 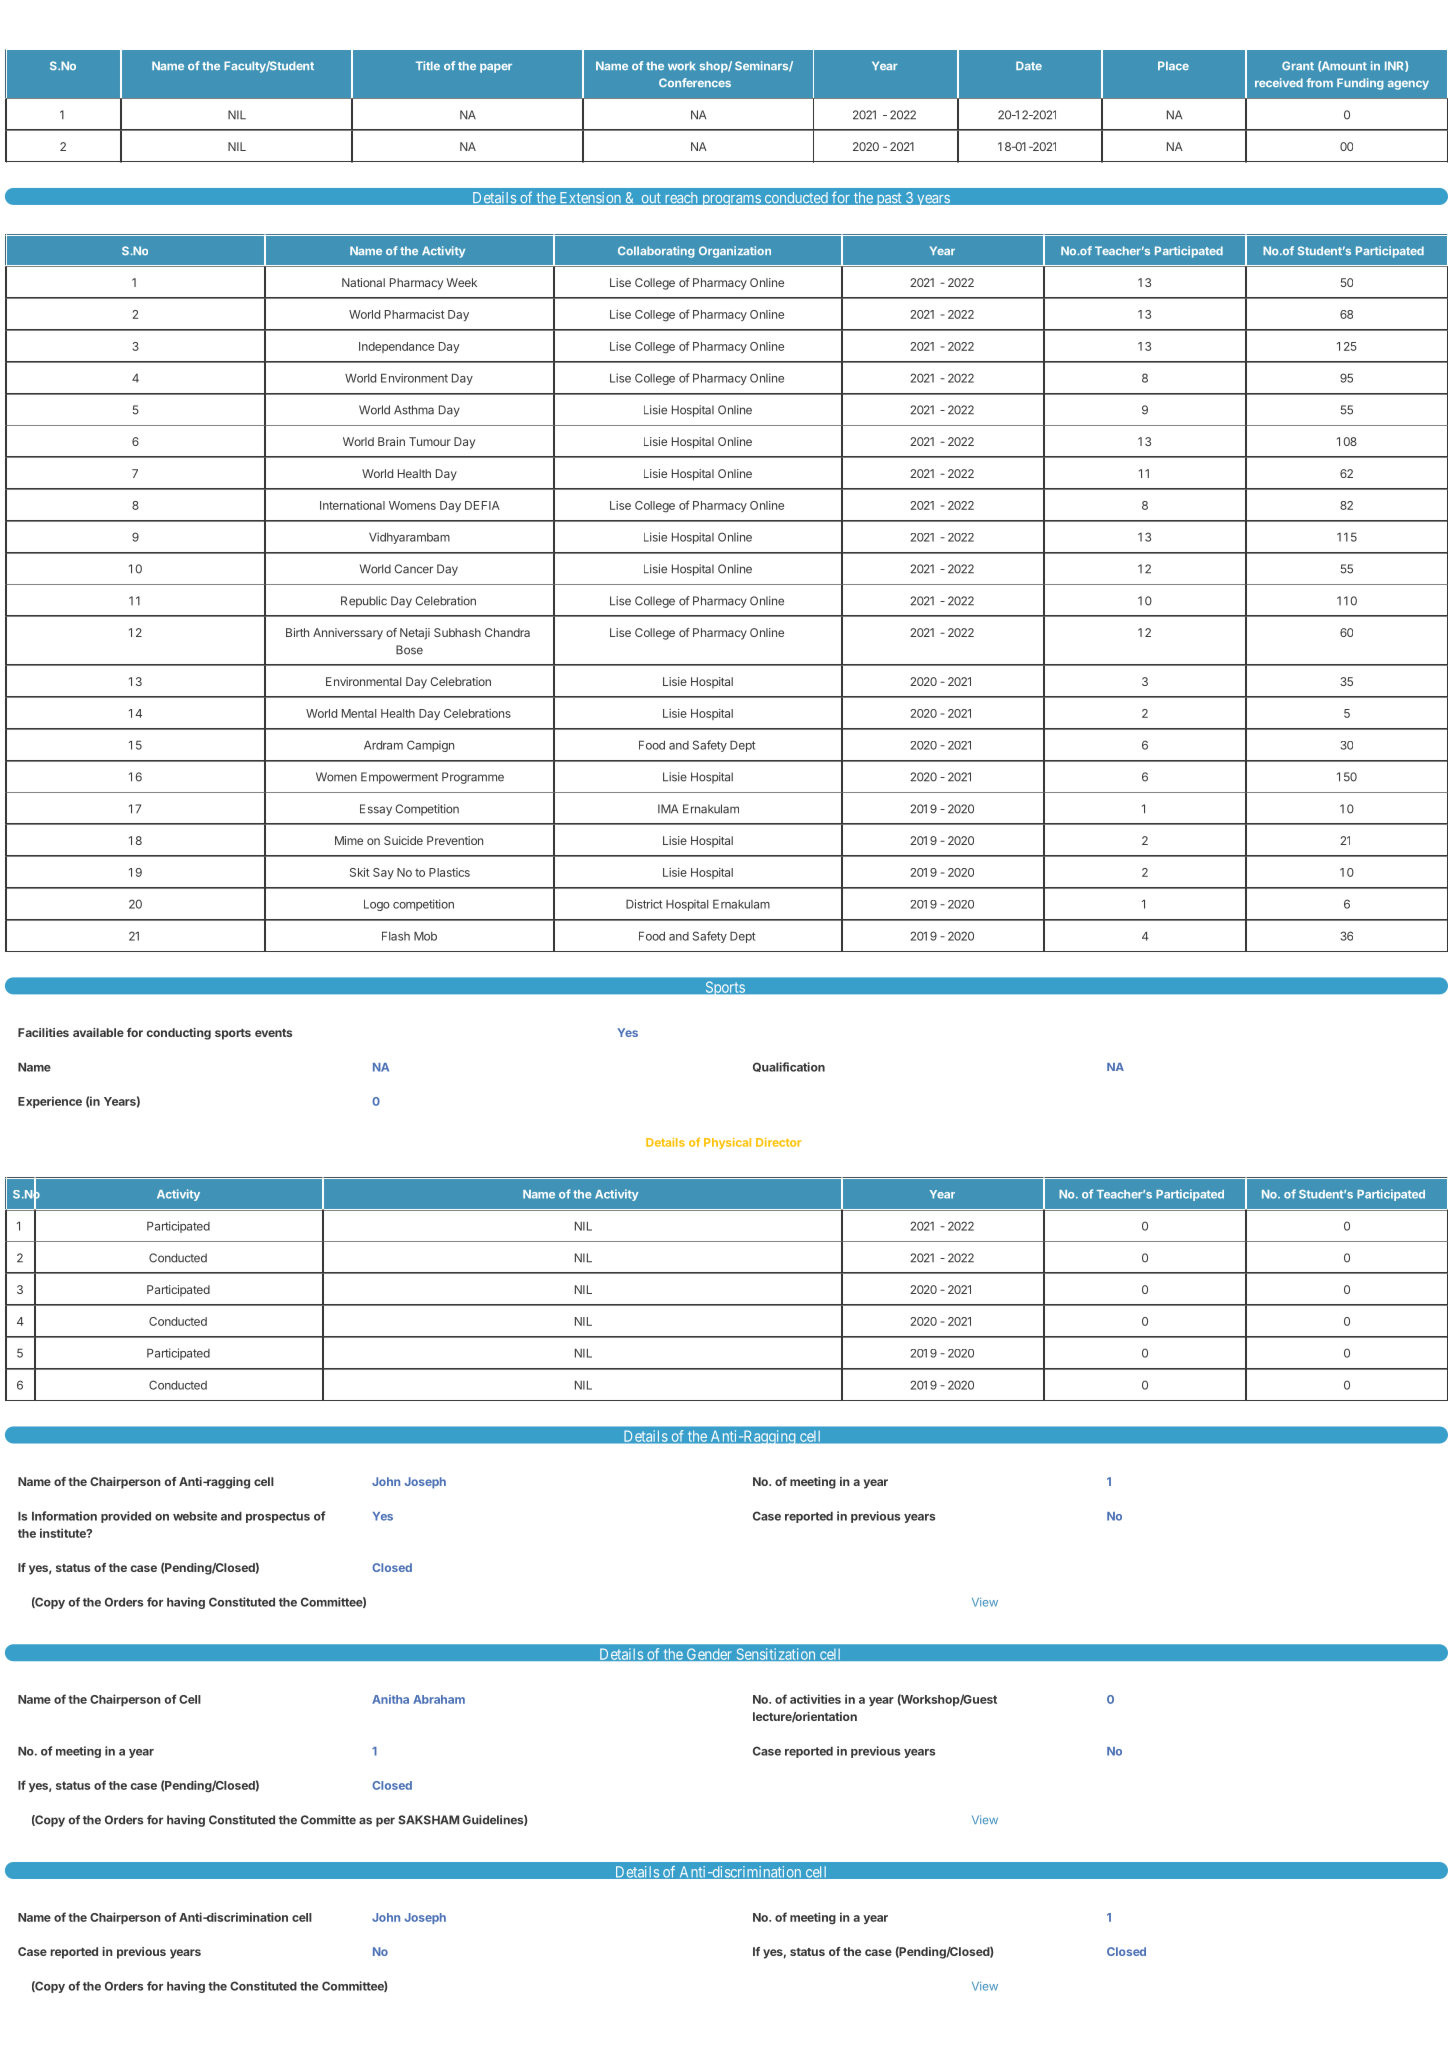 I want to click on Skit, so click(x=360, y=872).
